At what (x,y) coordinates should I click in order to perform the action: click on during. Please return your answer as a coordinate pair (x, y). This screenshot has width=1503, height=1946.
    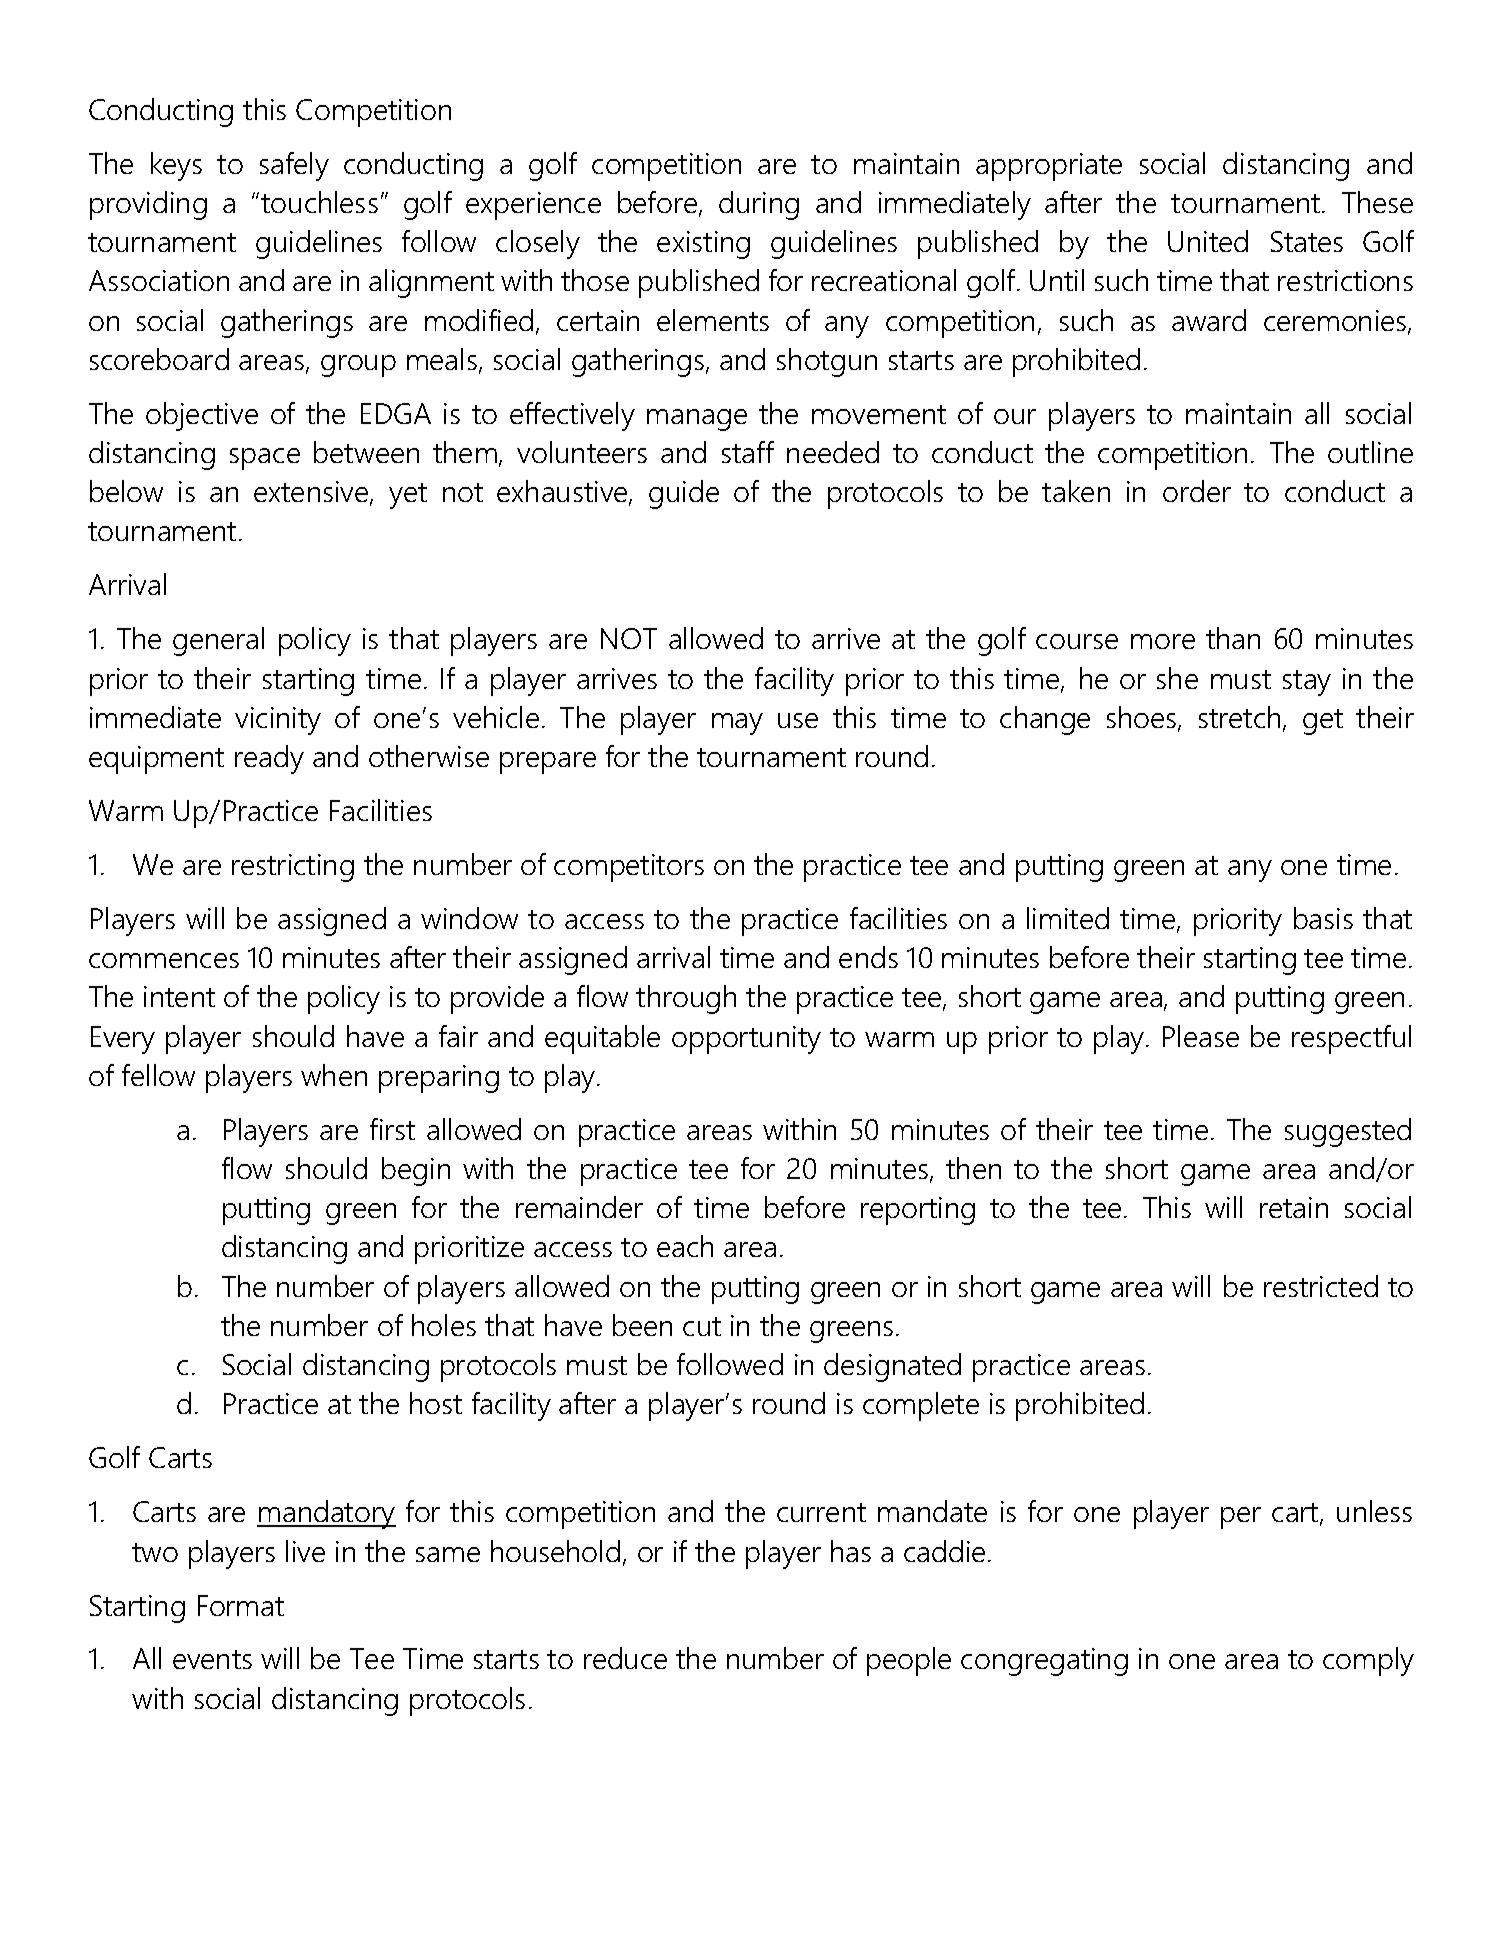
    Looking at the image, I should click on (759, 205).
